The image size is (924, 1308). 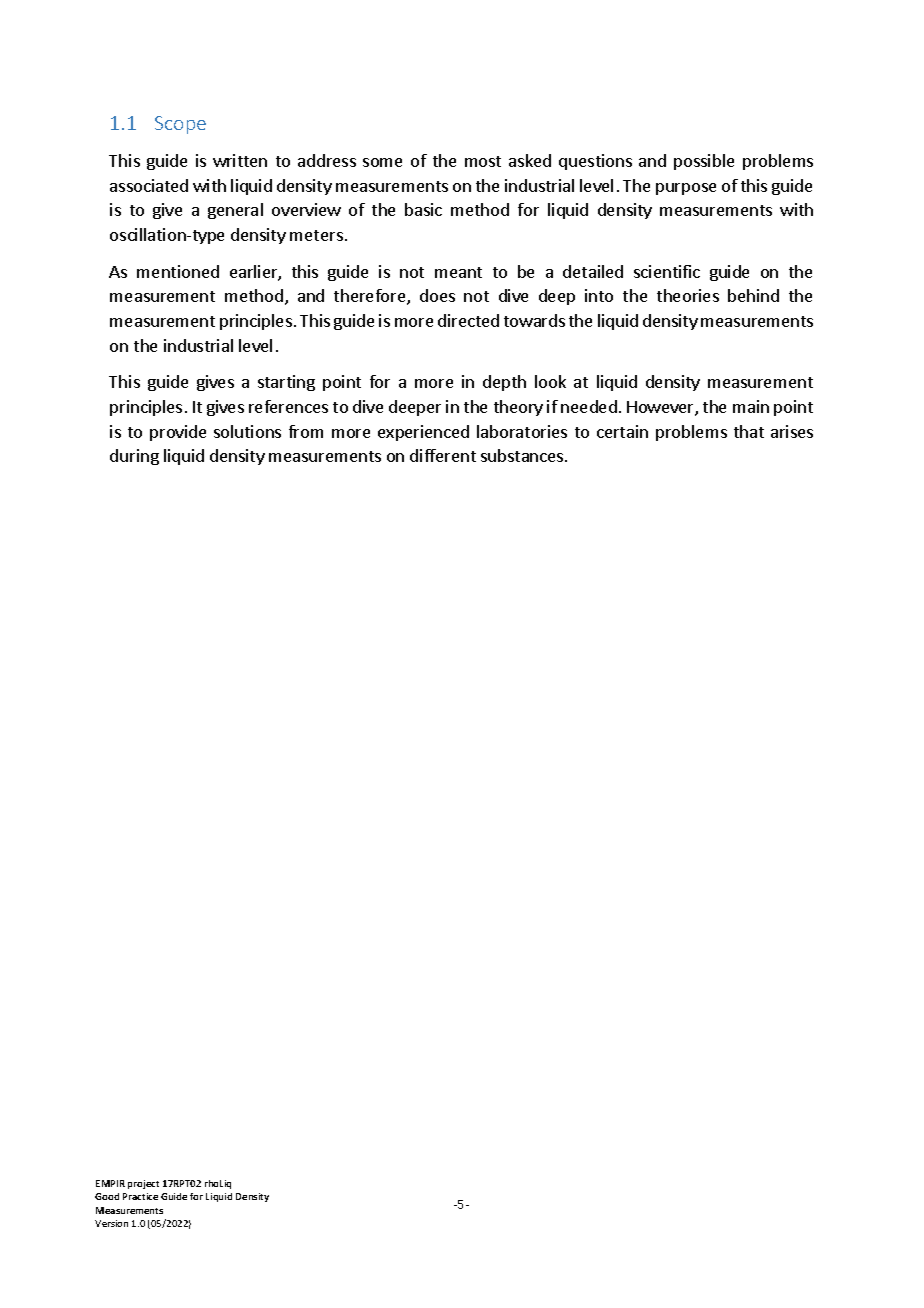 I want to click on different, so click(x=443, y=455).
